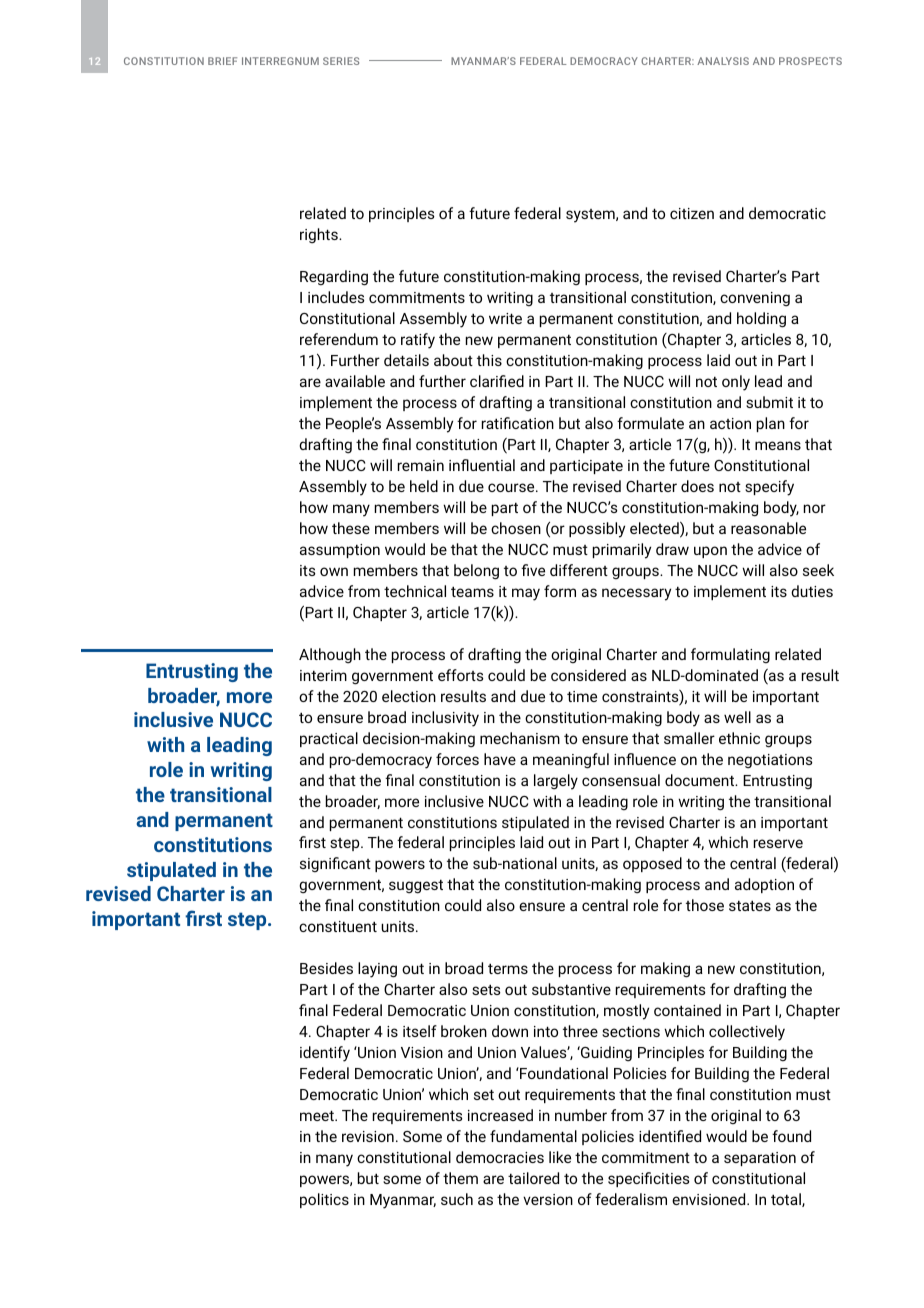 The width and height of the screenshot is (924, 1308). What do you see at coordinates (330, 655) in the screenshot?
I see `Although` at bounding box center [330, 655].
